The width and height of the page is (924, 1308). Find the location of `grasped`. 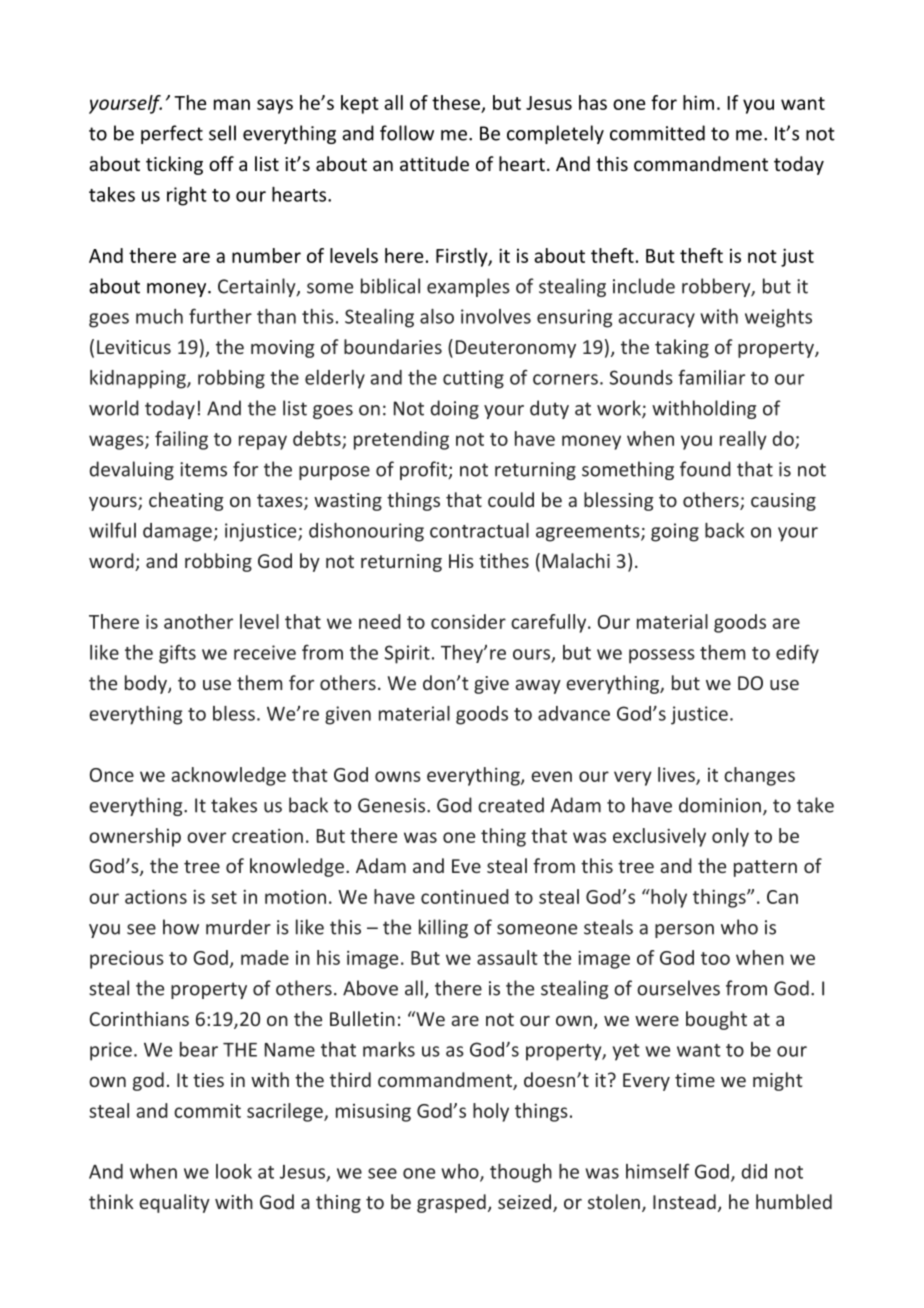

grasped is located at coordinates (451, 1203).
